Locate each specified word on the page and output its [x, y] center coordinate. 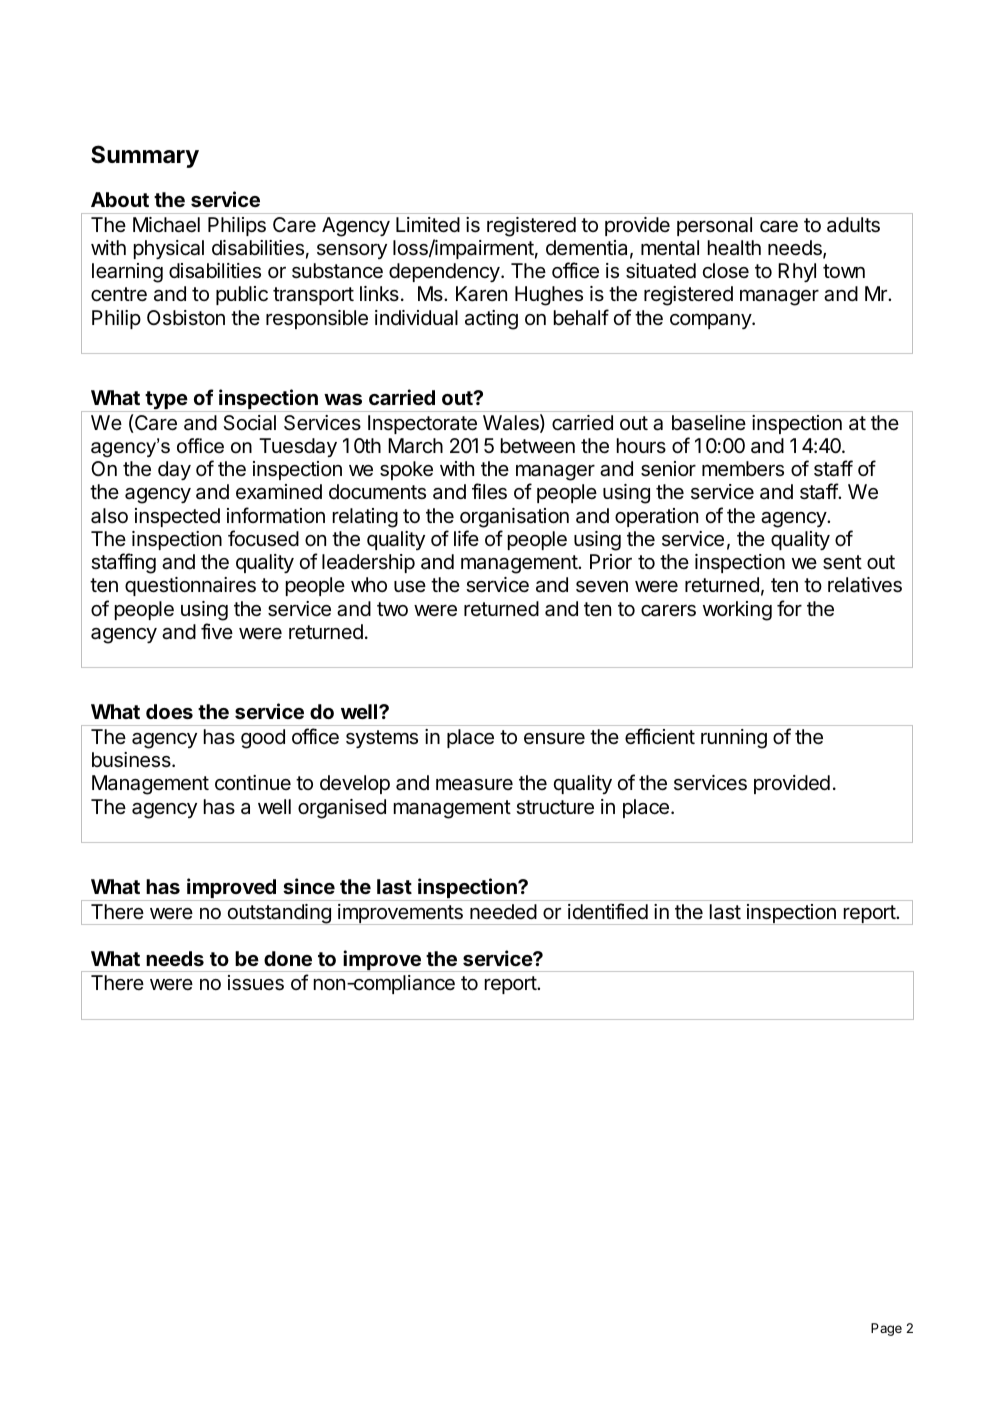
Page [886, 1329]
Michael [166, 225]
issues [256, 983]
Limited [428, 225]
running [734, 739]
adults [853, 225]
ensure [554, 739]
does [169, 711]
